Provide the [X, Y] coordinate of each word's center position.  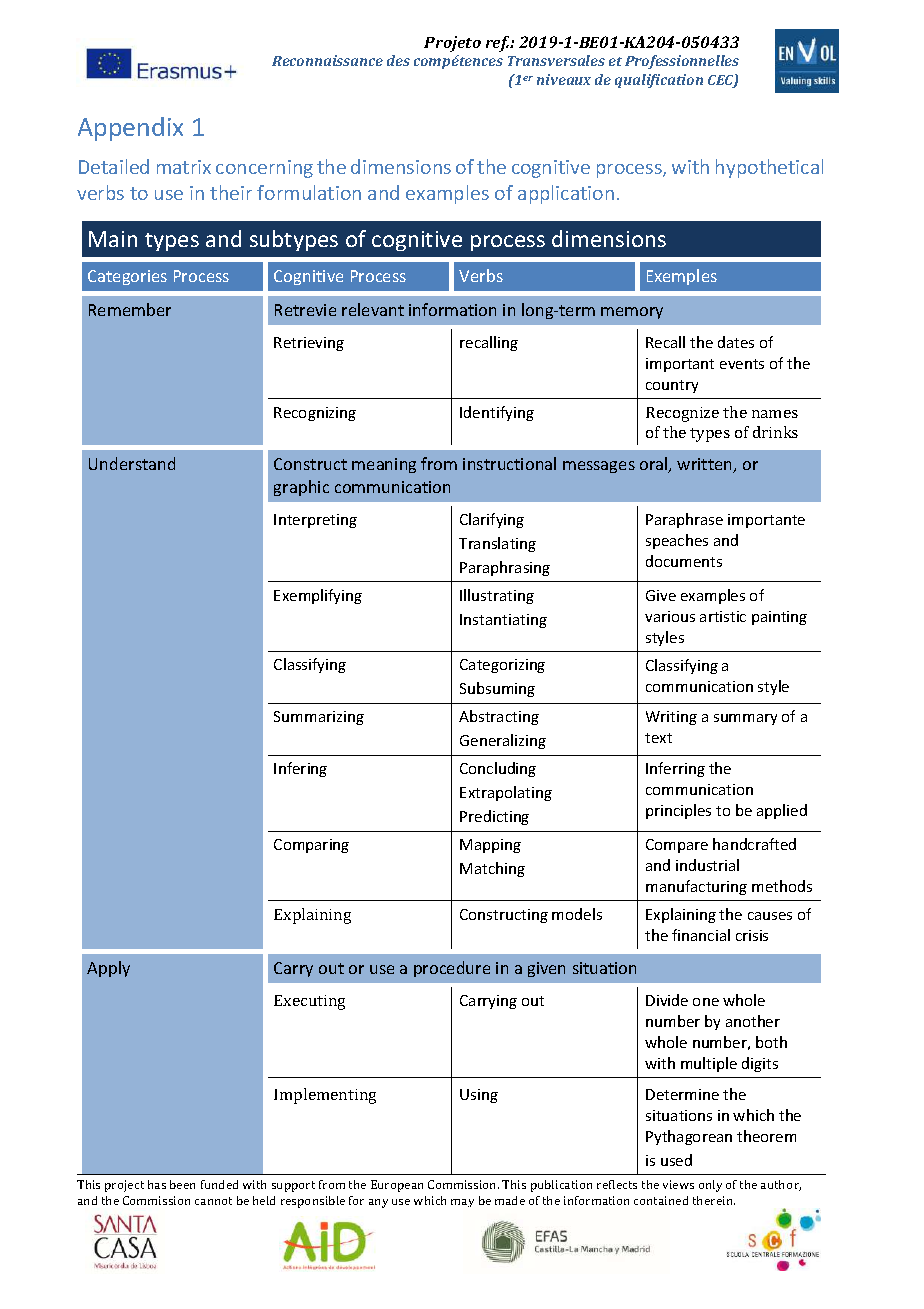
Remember [130, 309]
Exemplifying [318, 596]
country [672, 386]
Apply [108, 969]
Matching [492, 869]
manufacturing [696, 887]
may [462, 1203]
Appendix [130, 129]
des [398, 60]
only [710, 1186]
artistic [723, 616]
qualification [659, 81]
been [182, 1184]
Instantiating [503, 621]
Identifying [497, 413]
